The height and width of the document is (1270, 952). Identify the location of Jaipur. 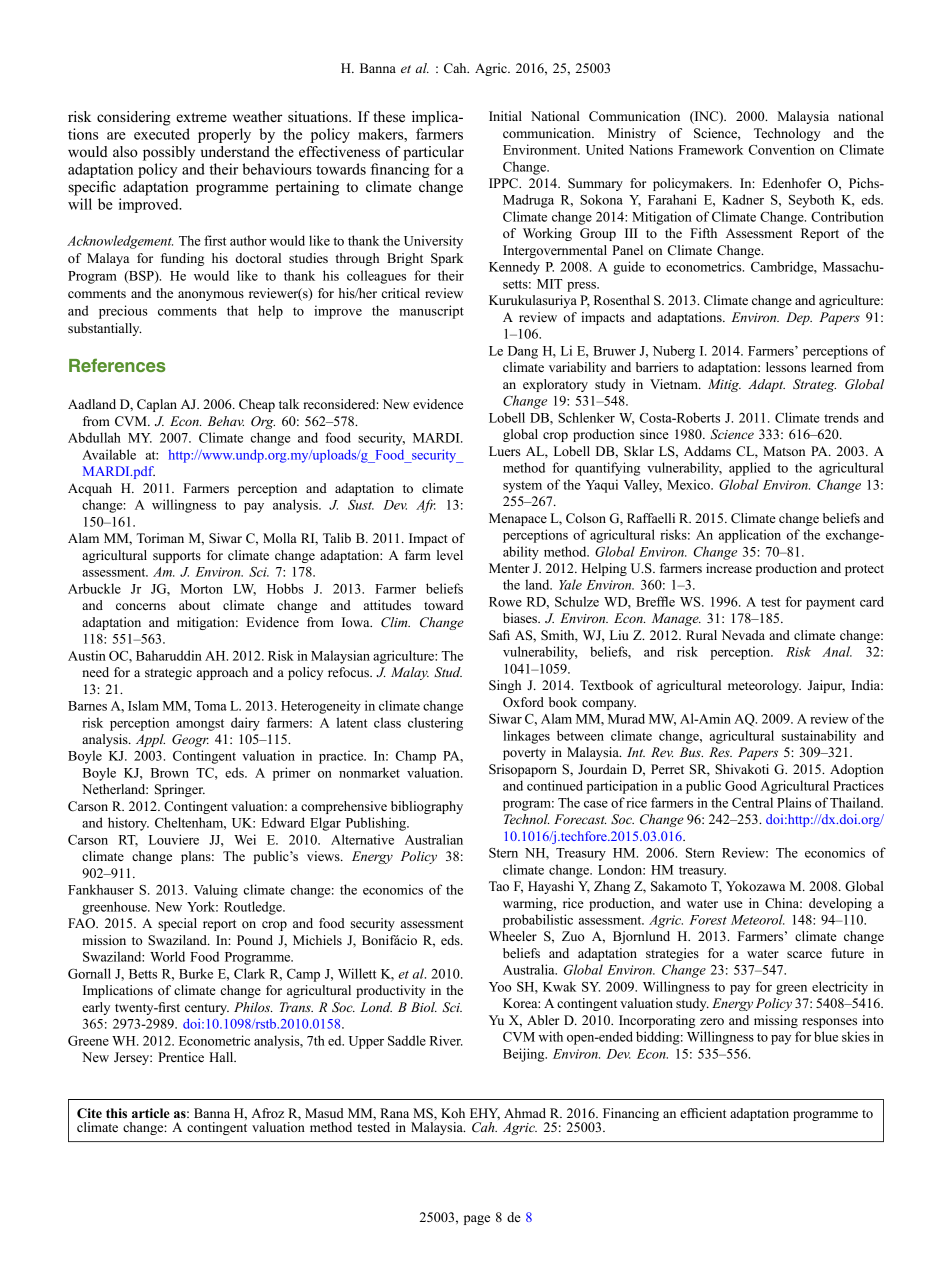
(826, 686).
